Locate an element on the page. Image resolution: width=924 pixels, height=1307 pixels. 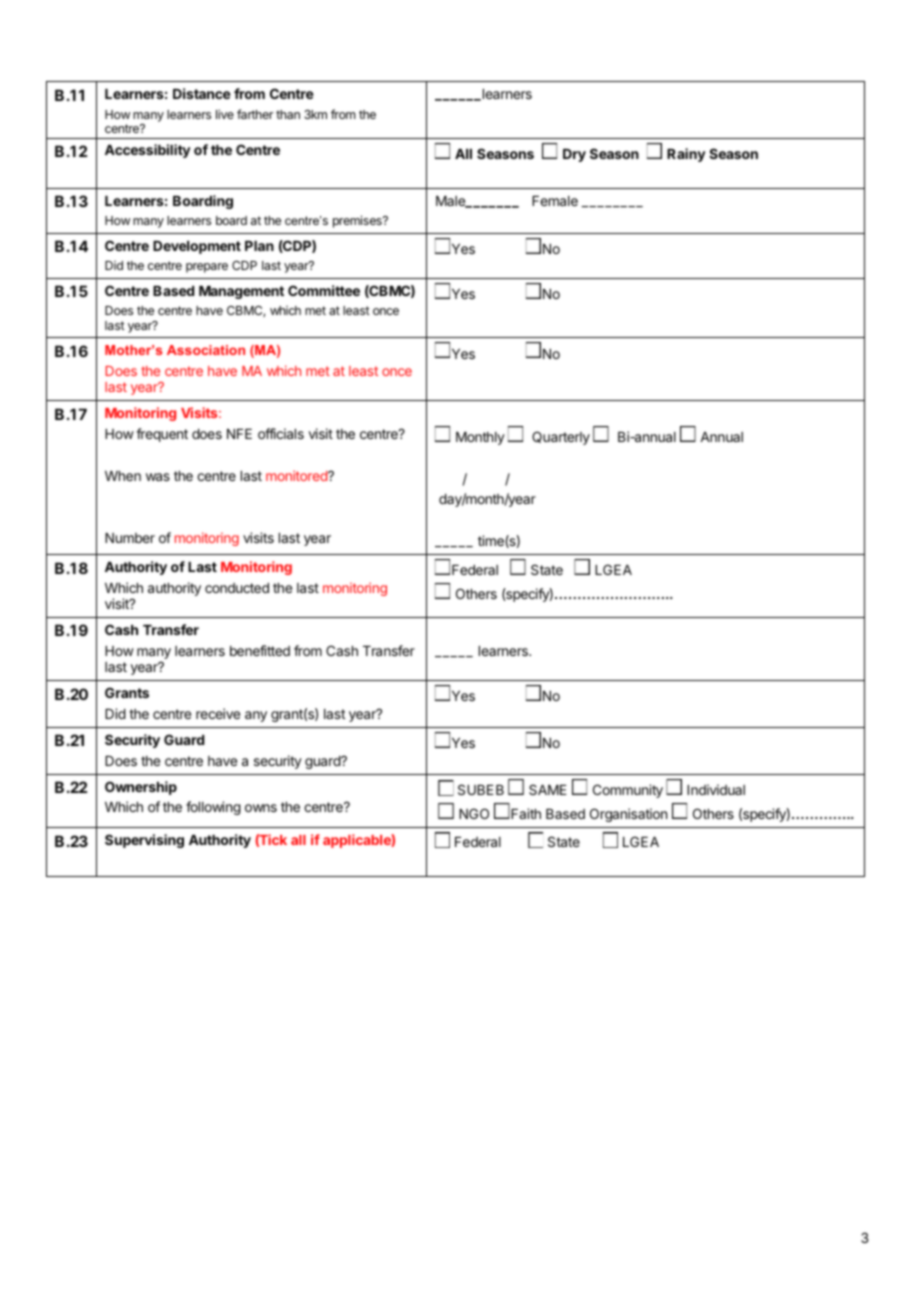
Dry is located at coordinates (574, 155).
